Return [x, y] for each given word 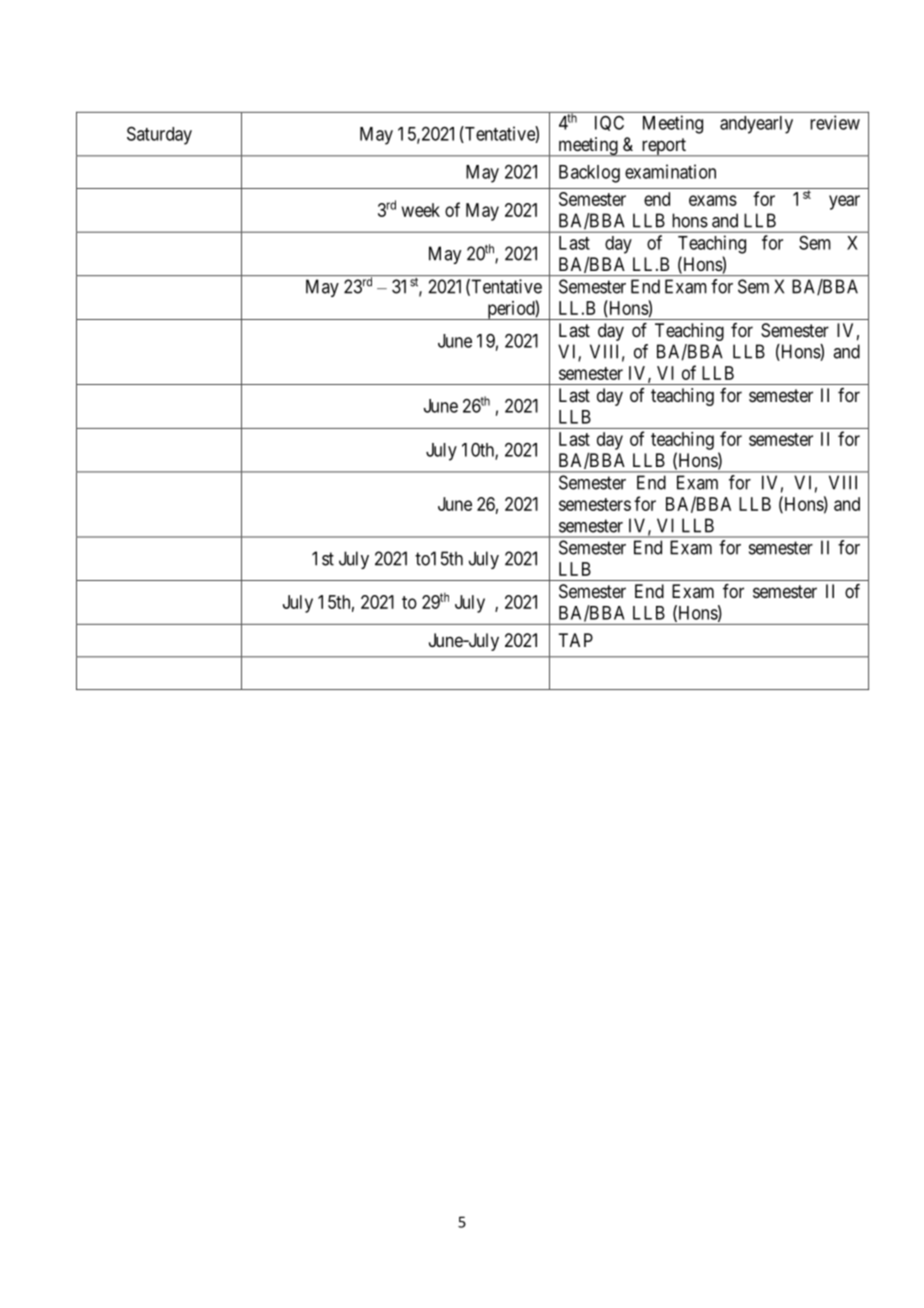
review [835, 122]
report [664, 147]
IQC [609, 123]
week [421, 210]
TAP [575, 640]
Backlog [589, 174]
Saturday [159, 135]
